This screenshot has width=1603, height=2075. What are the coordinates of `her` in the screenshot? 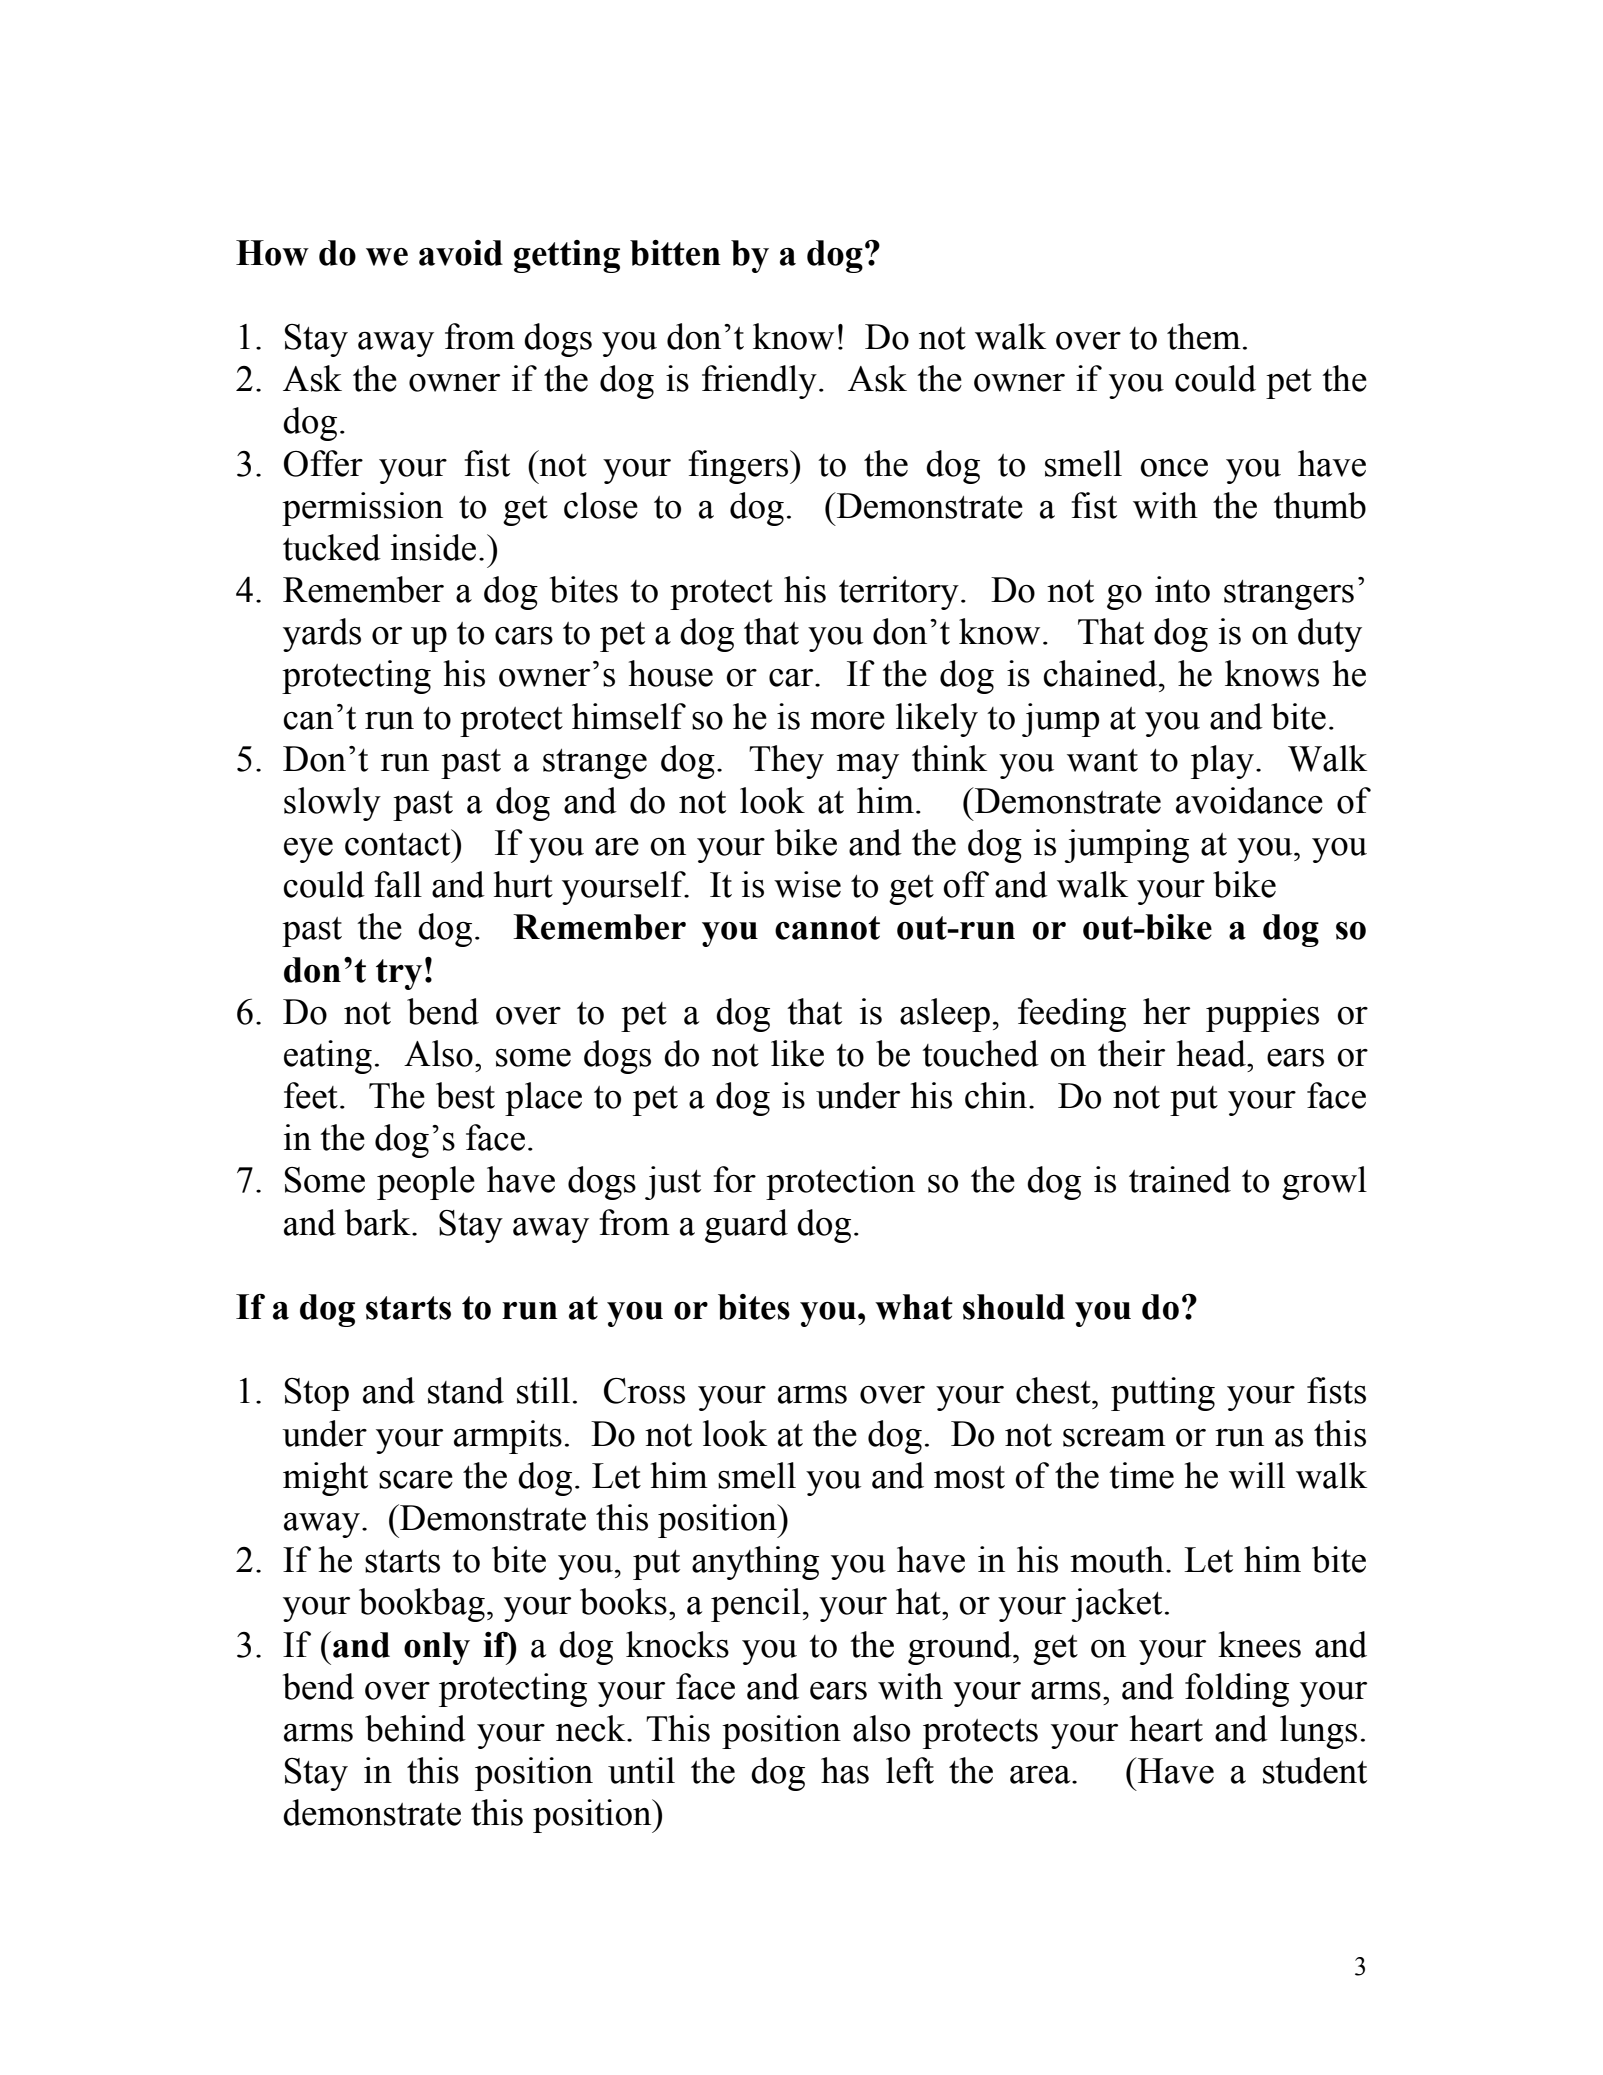 It's located at (1166, 1011).
